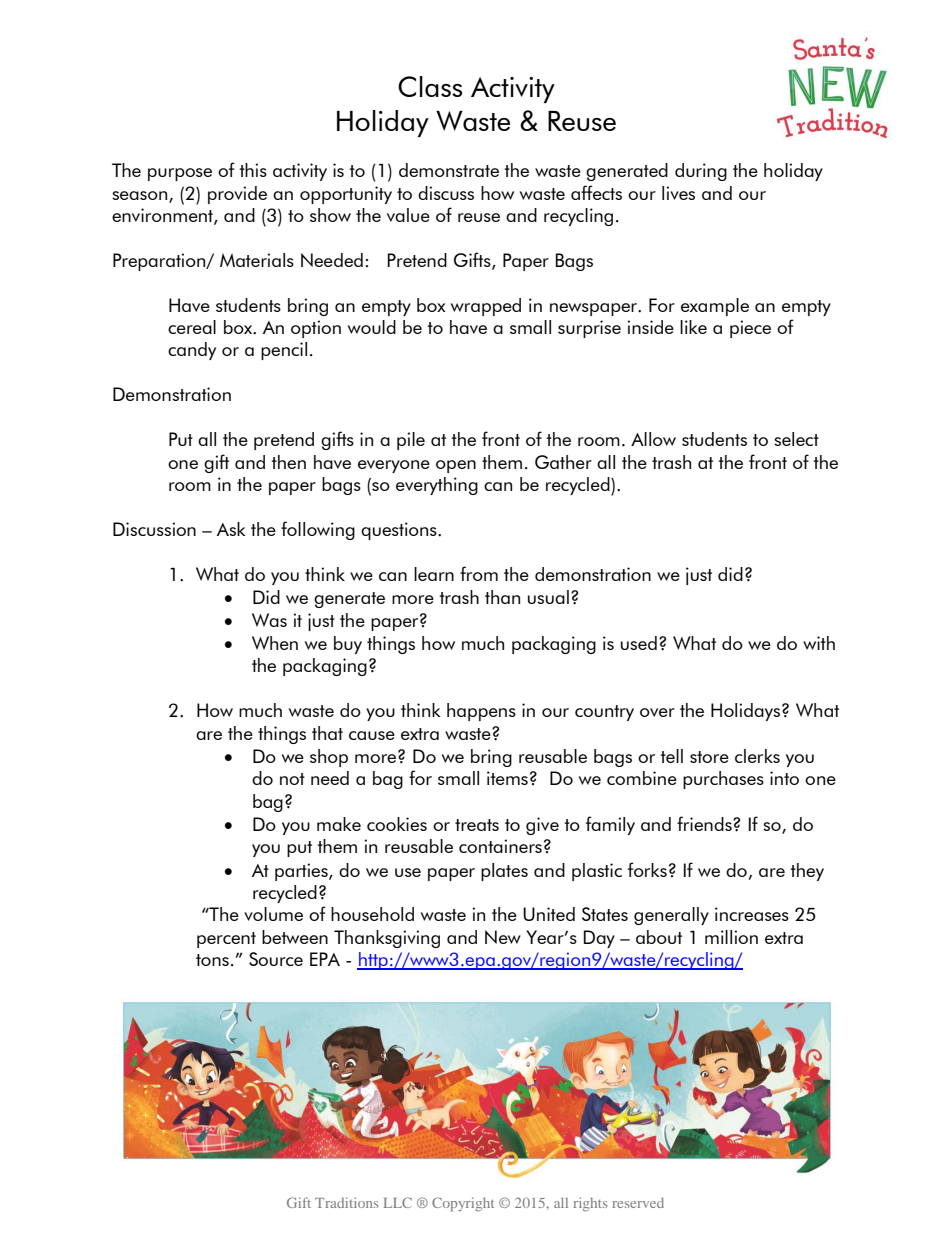 Image resolution: width=952 pixels, height=1233 pixels. I want to click on this, so click(253, 170).
